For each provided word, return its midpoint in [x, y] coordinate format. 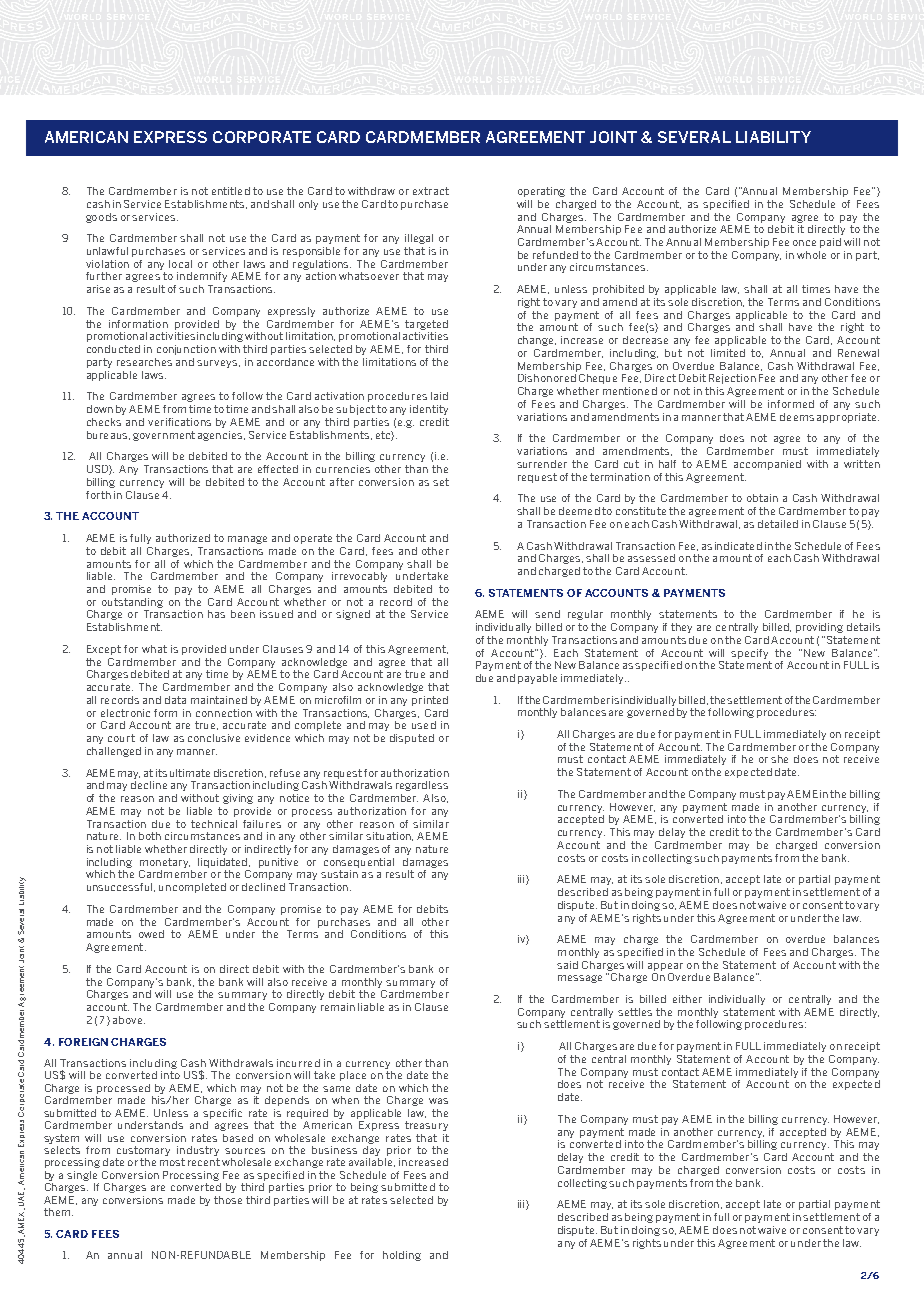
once [804, 243]
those [228, 1200]
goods [101, 218]
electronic [125, 713]
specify [749, 654]
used [424, 725]
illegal [419, 239]
